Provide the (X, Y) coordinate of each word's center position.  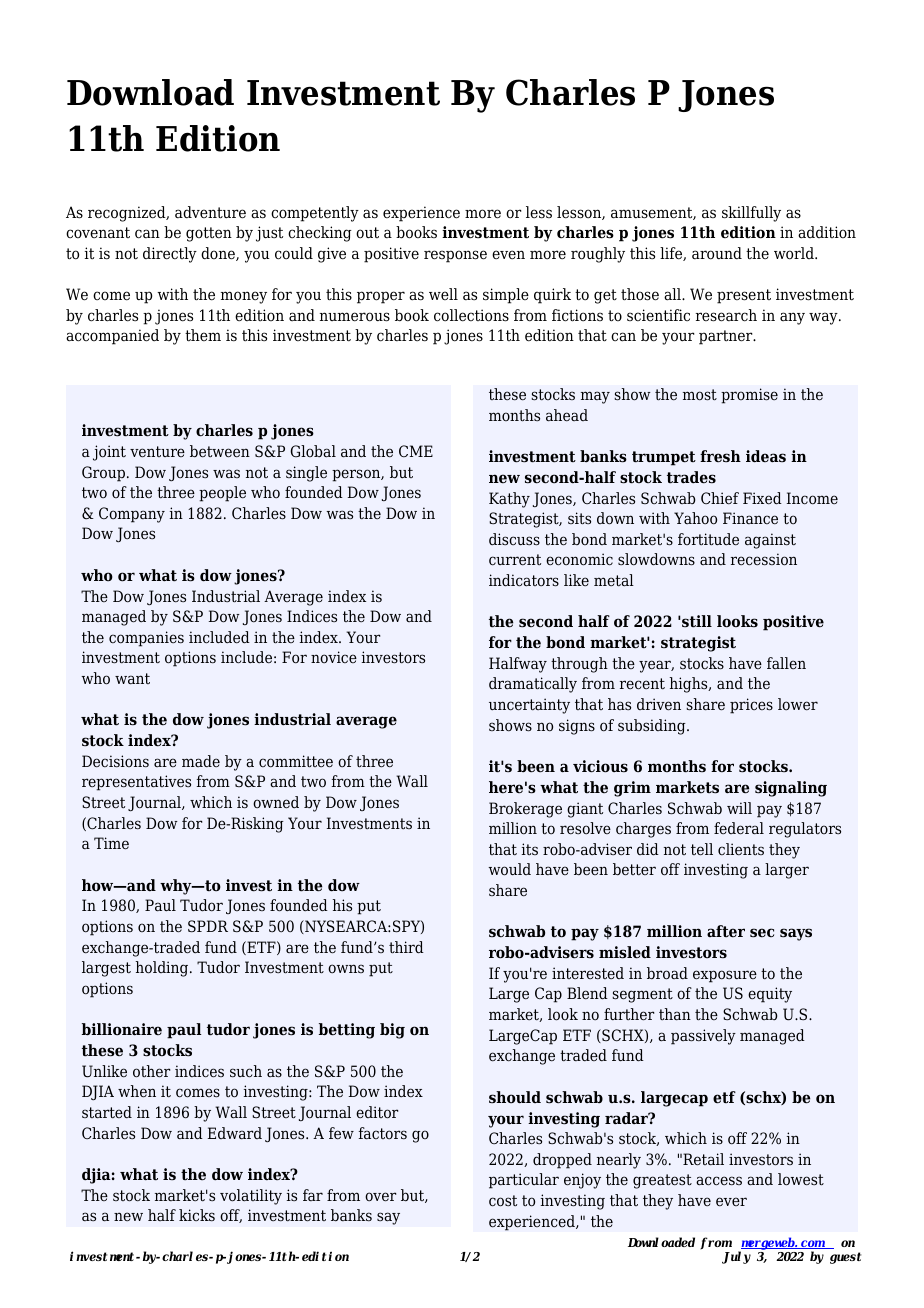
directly (170, 255)
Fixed (762, 498)
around (717, 253)
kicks (197, 1215)
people (222, 494)
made (201, 761)
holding (163, 969)
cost (503, 1201)
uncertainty (529, 706)
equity (770, 995)
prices (751, 706)
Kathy (509, 500)
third (406, 947)
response (455, 256)
